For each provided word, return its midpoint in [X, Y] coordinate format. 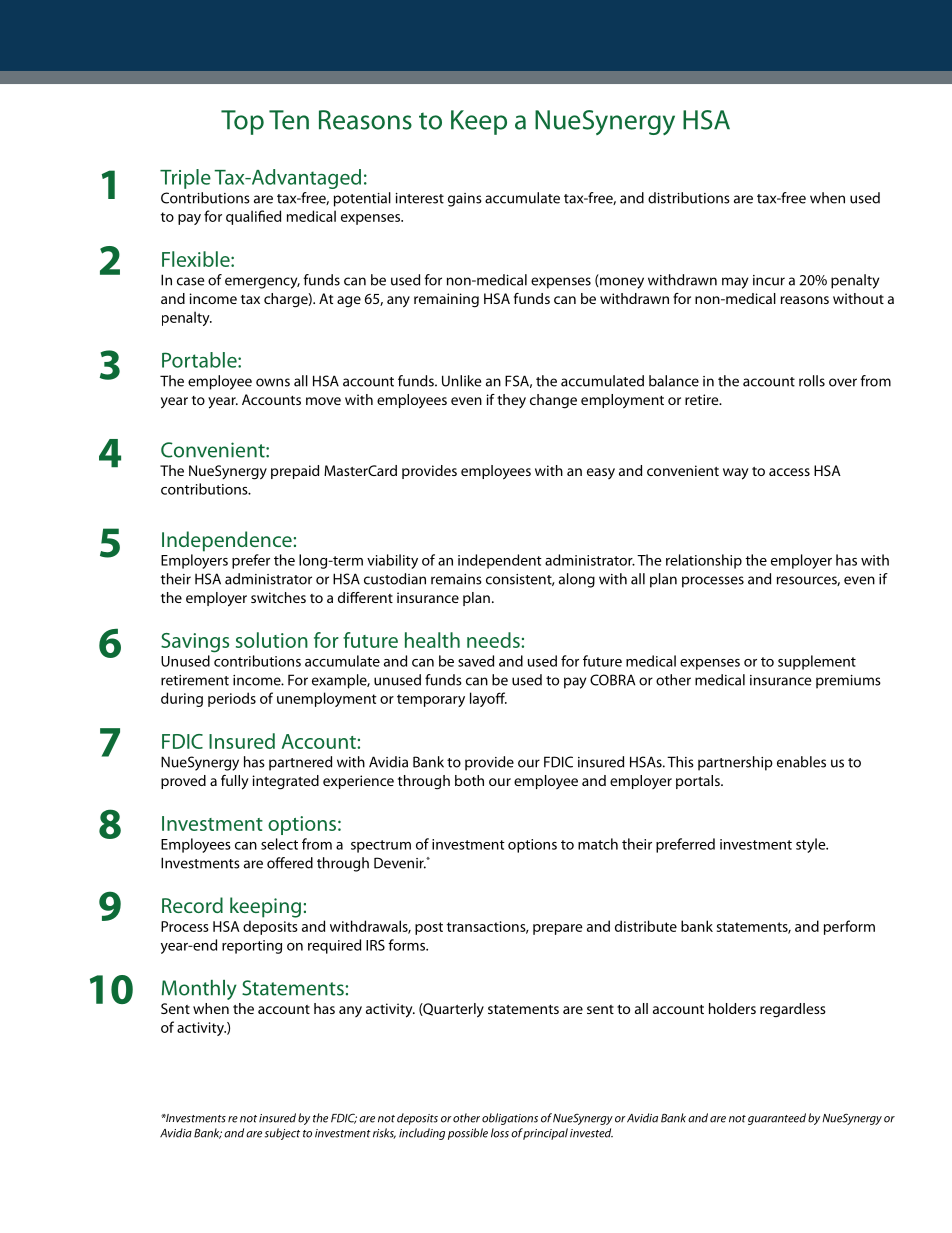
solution [272, 640]
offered [290, 863]
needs [493, 640]
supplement [817, 662]
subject [282, 1134]
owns [273, 382]
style [812, 845]
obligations [510, 1119]
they [511, 401]
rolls [812, 381]
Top [242, 122]
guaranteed [777, 1119]
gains [465, 200]
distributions [689, 198]
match [598, 844]
